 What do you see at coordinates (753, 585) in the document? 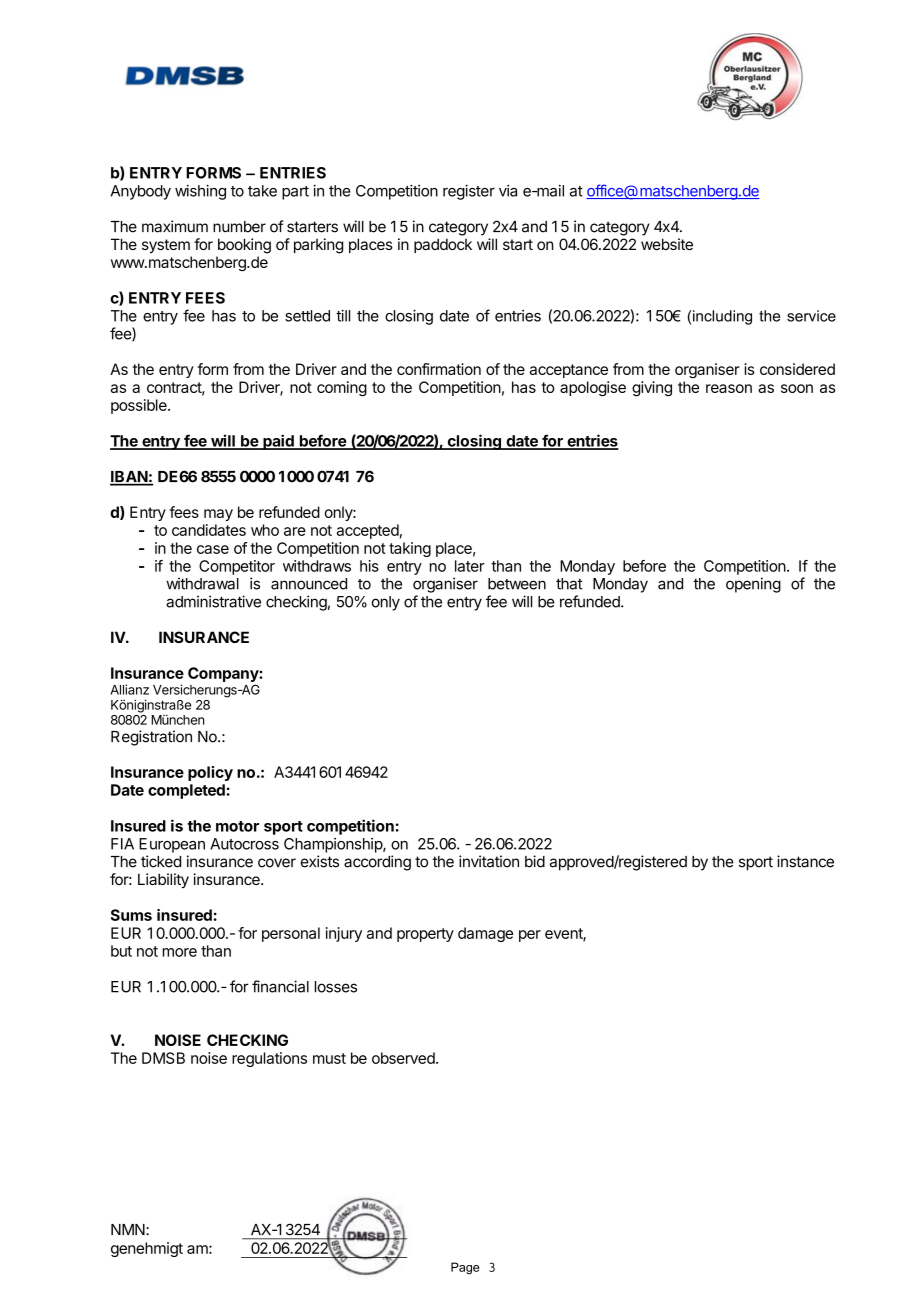
I see `opening` at bounding box center [753, 585].
